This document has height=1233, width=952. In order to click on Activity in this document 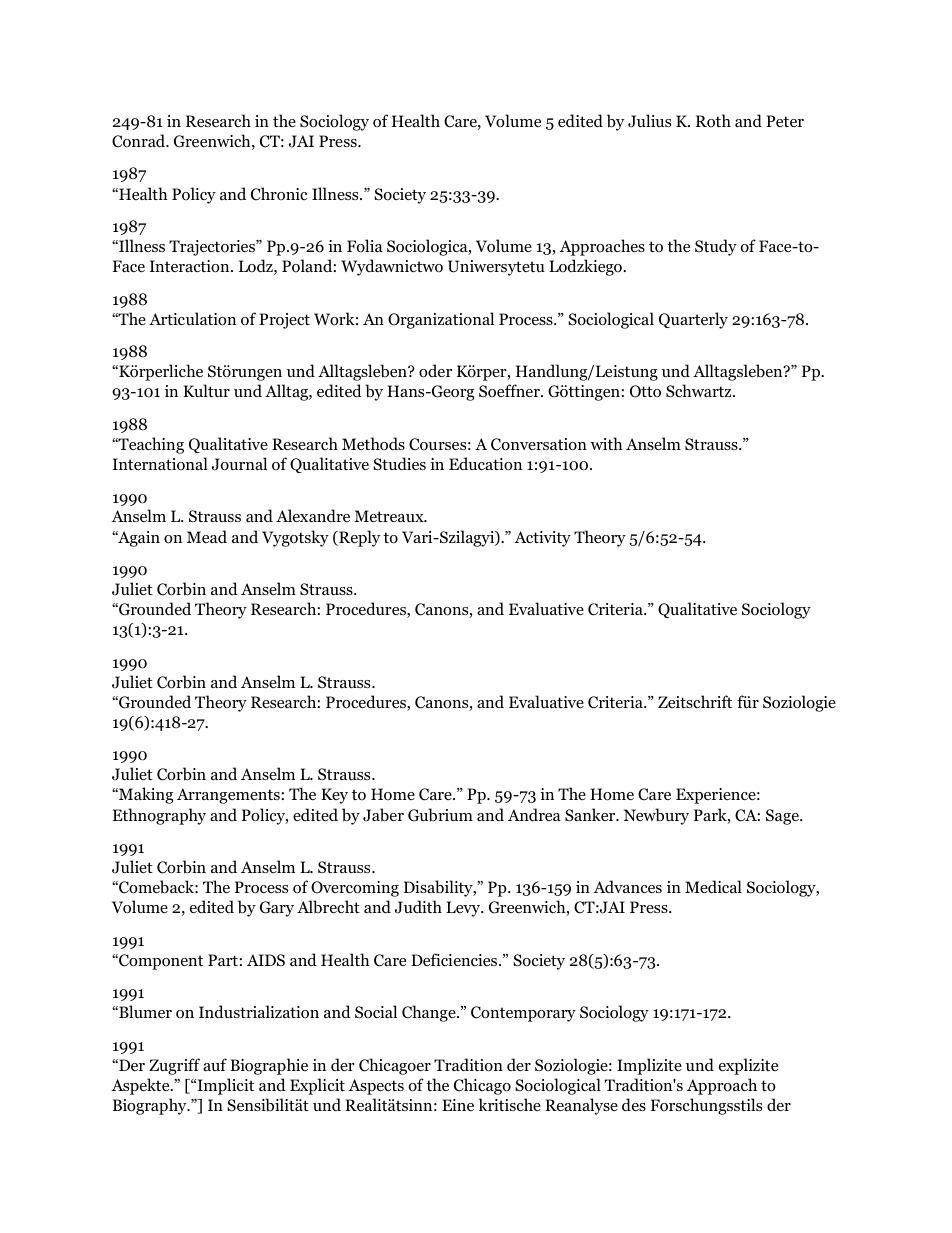, I will do `click(542, 539)`.
